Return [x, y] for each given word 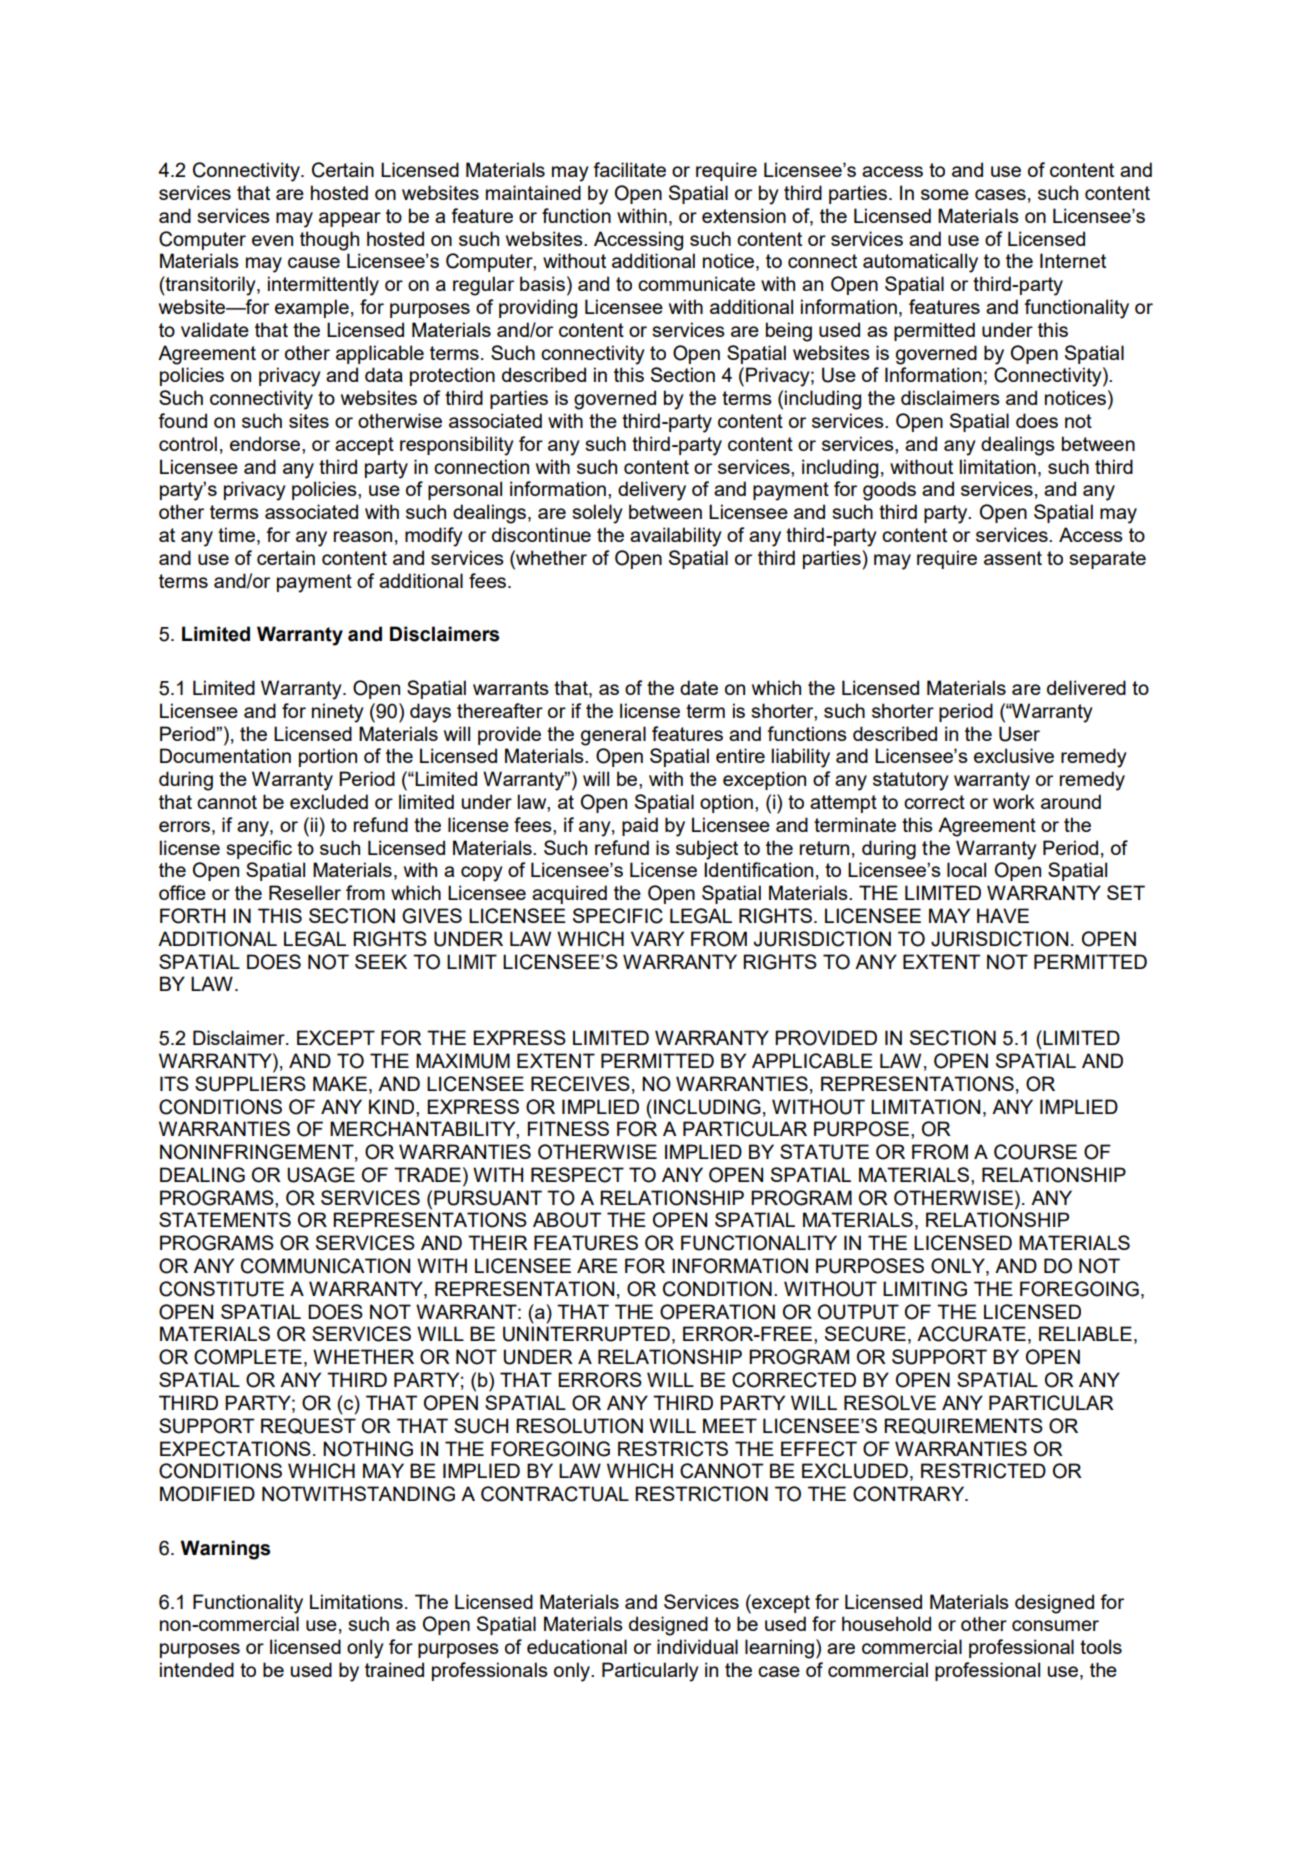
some [945, 194]
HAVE [1003, 915]
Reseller [305, 892]
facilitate [629, 169]
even [272, 240]
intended [197, 1669]
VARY [657, 938]
